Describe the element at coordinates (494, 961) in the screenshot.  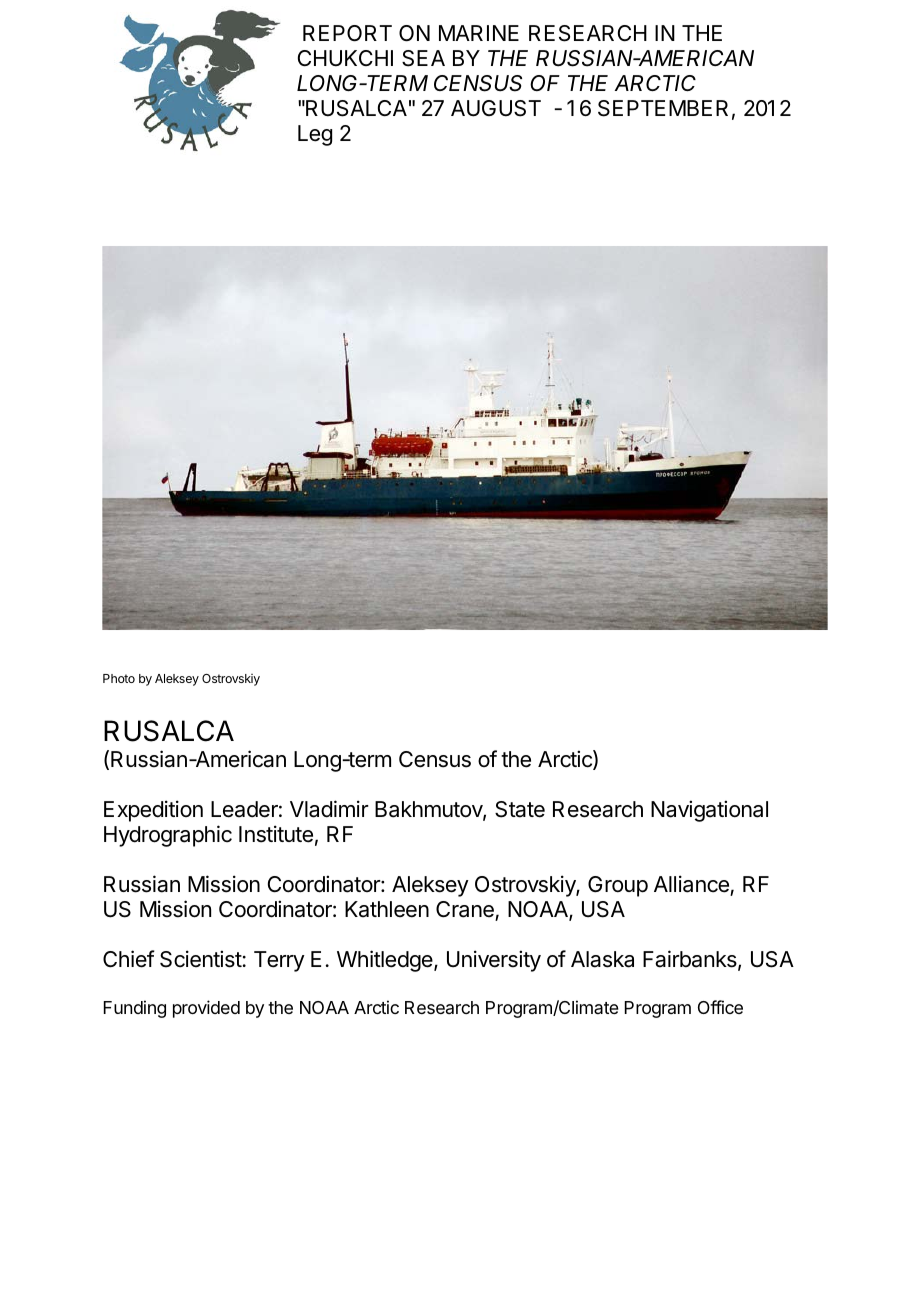
I see `University` at that location.
